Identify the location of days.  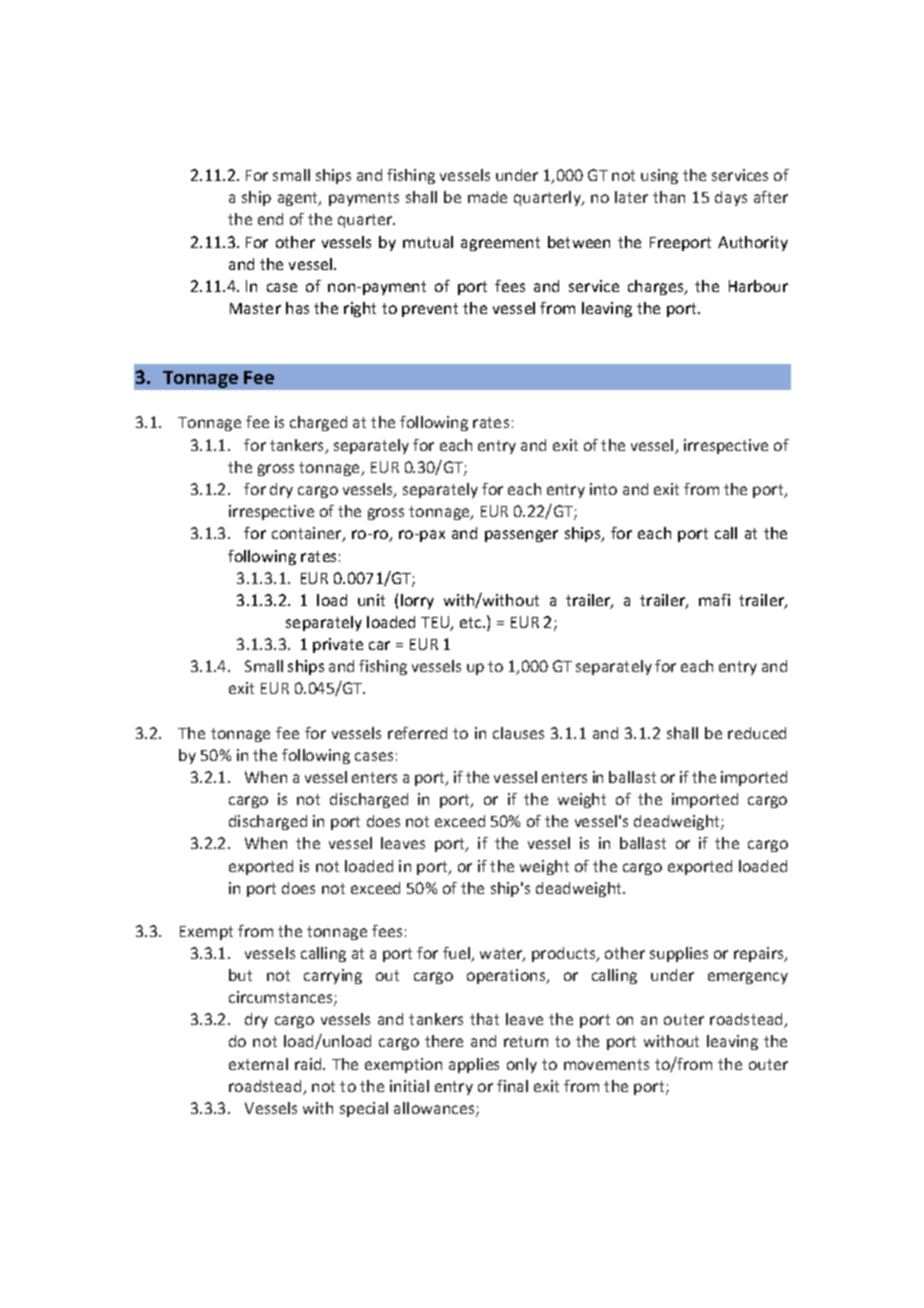
(731, 198).
